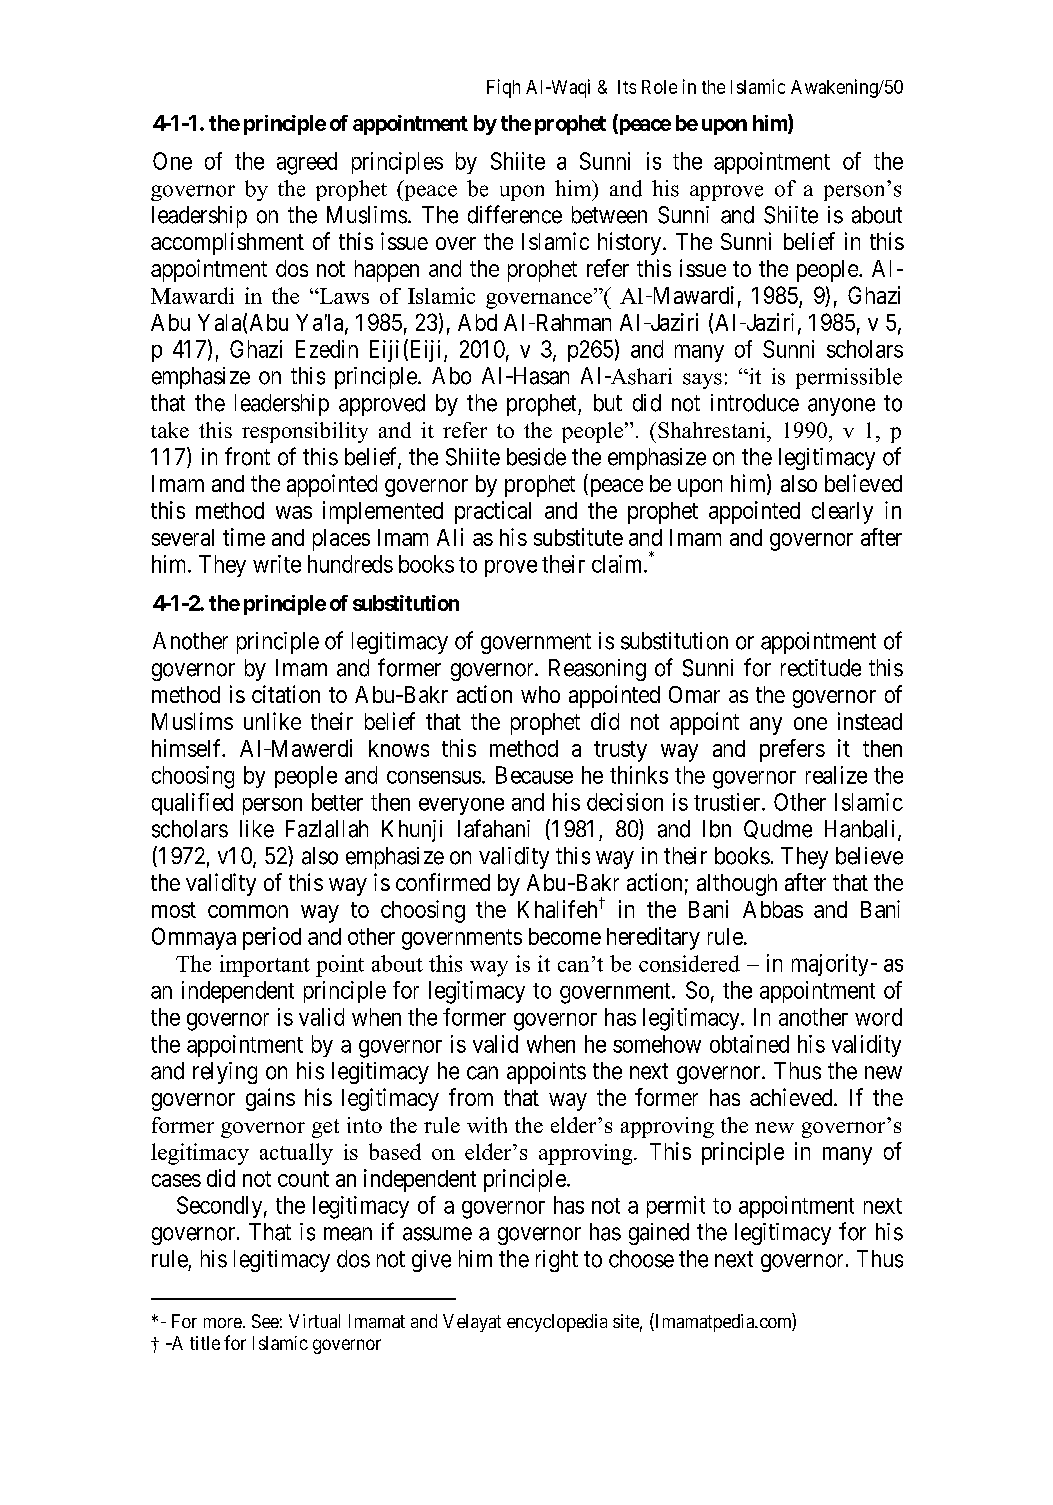  I want to click on permissible, so click(849, 378).
